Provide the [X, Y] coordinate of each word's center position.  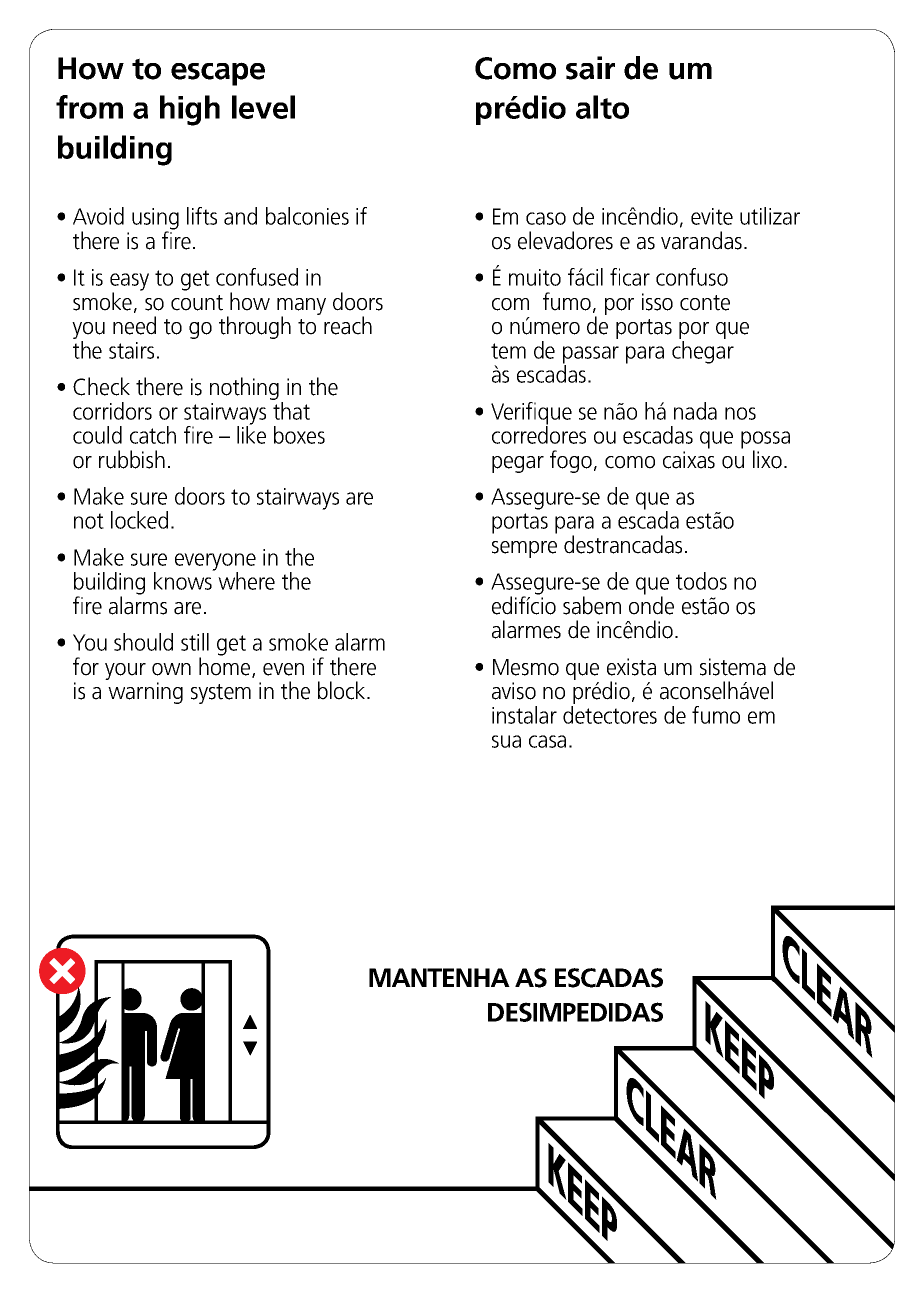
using [155, 220]
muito [535, 277]
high [190, 110]
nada [695, 411]
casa [547, 741]
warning [145, 693]
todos [701, 581]
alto [602, 107]
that [290, 409]
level [263, 107]
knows [184, 580]
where [246, 581]
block [343, 690]
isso [657, 302]
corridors [112, 411]
